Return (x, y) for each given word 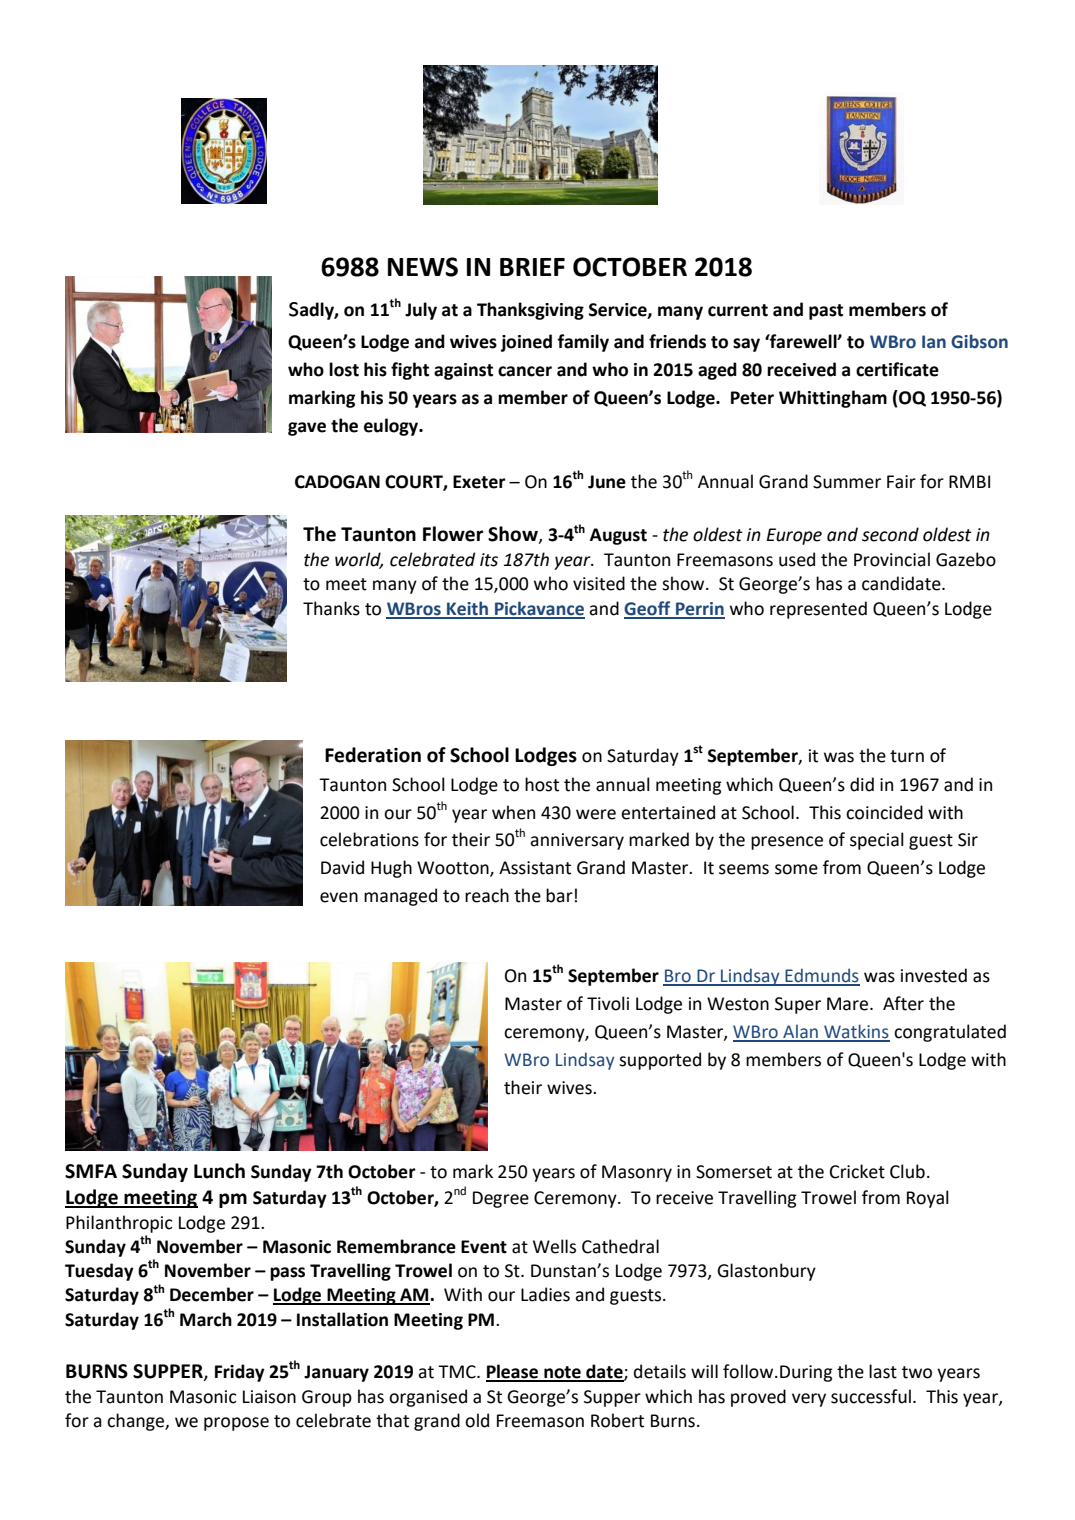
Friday (240, 1373)
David (342, 867)
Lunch (219, 1171)
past (826, 312)
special (877, 841)
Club (907, 1171)
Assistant (535, 868)
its (489, 560)
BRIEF (532, 267)
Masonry (637, 1173)
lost (344, 369)
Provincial (892, 559)
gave (307, 429)
